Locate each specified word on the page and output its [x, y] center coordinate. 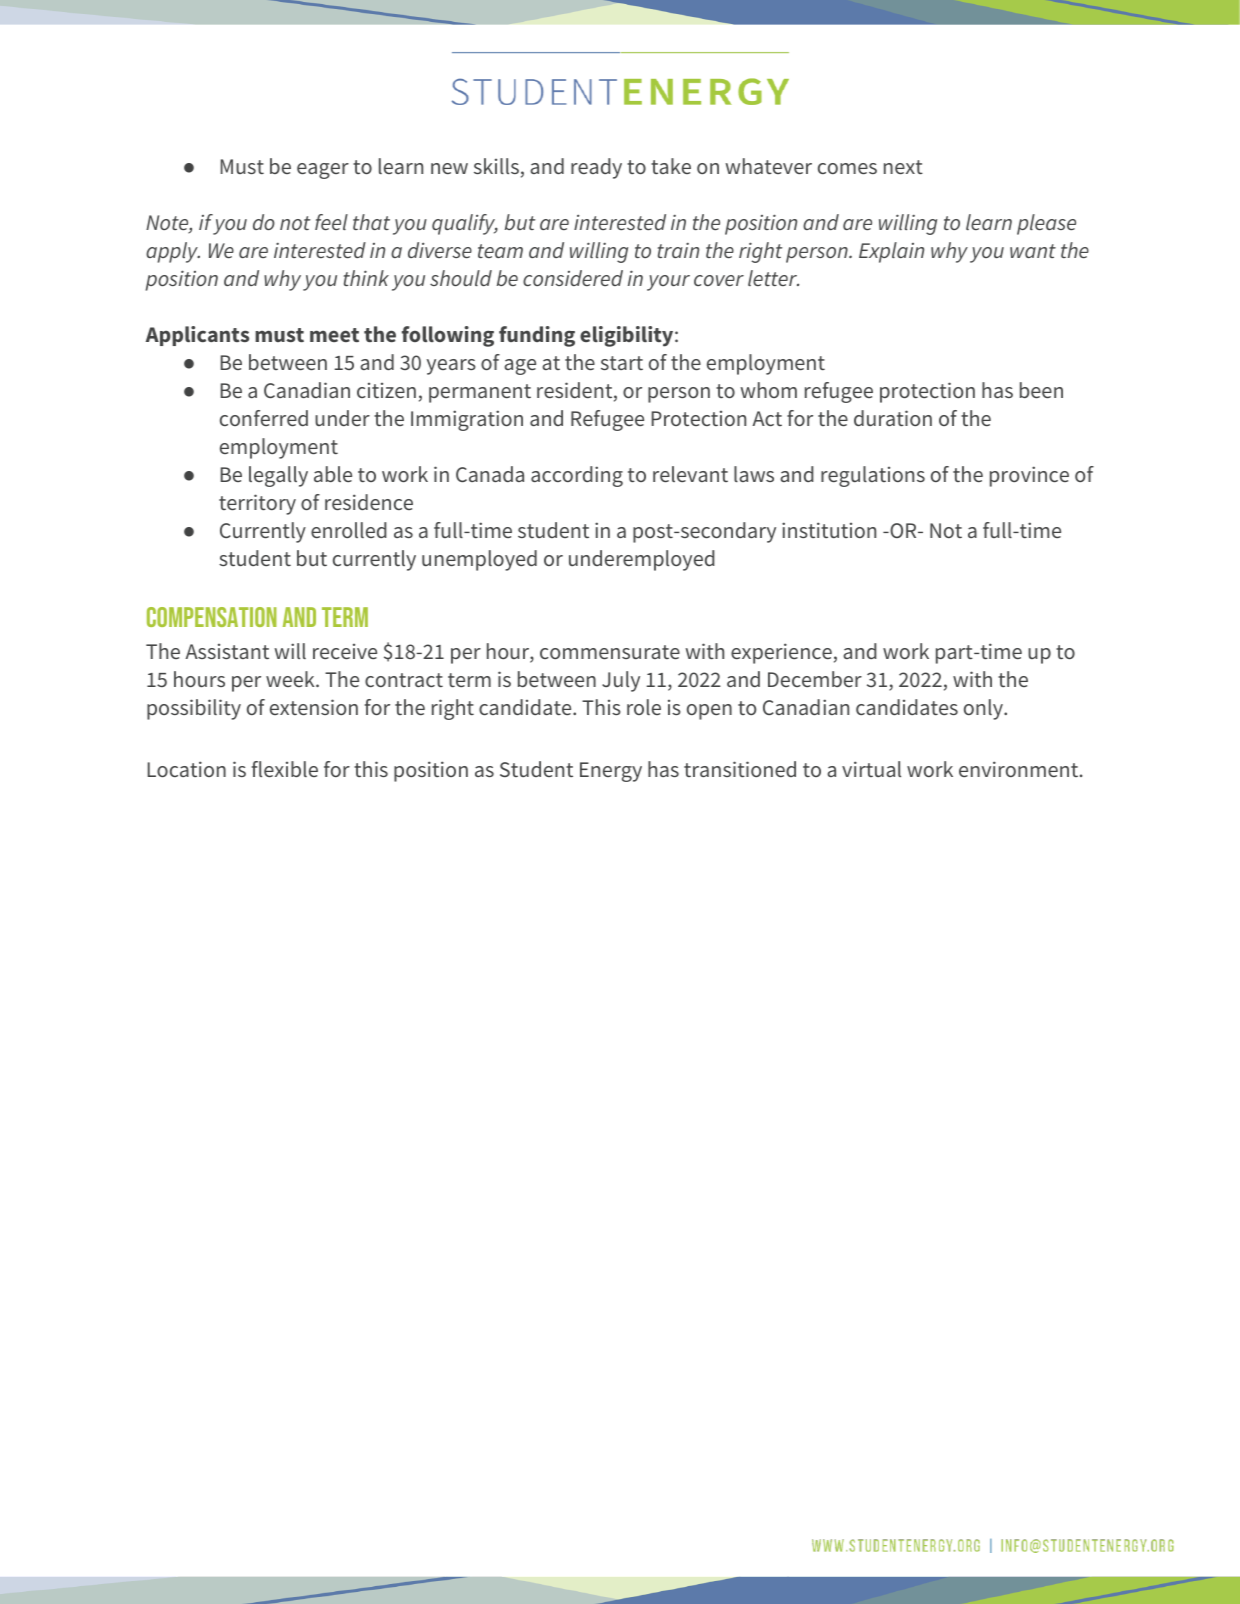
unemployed [479, 560]
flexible [285, 769]
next [903, 167]
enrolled [349, 530]
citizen [386, 390]
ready [596, 168]
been [1041, 390]
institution [829, 530]
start [622, 363]
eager [323, 171]
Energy [611, 772]
